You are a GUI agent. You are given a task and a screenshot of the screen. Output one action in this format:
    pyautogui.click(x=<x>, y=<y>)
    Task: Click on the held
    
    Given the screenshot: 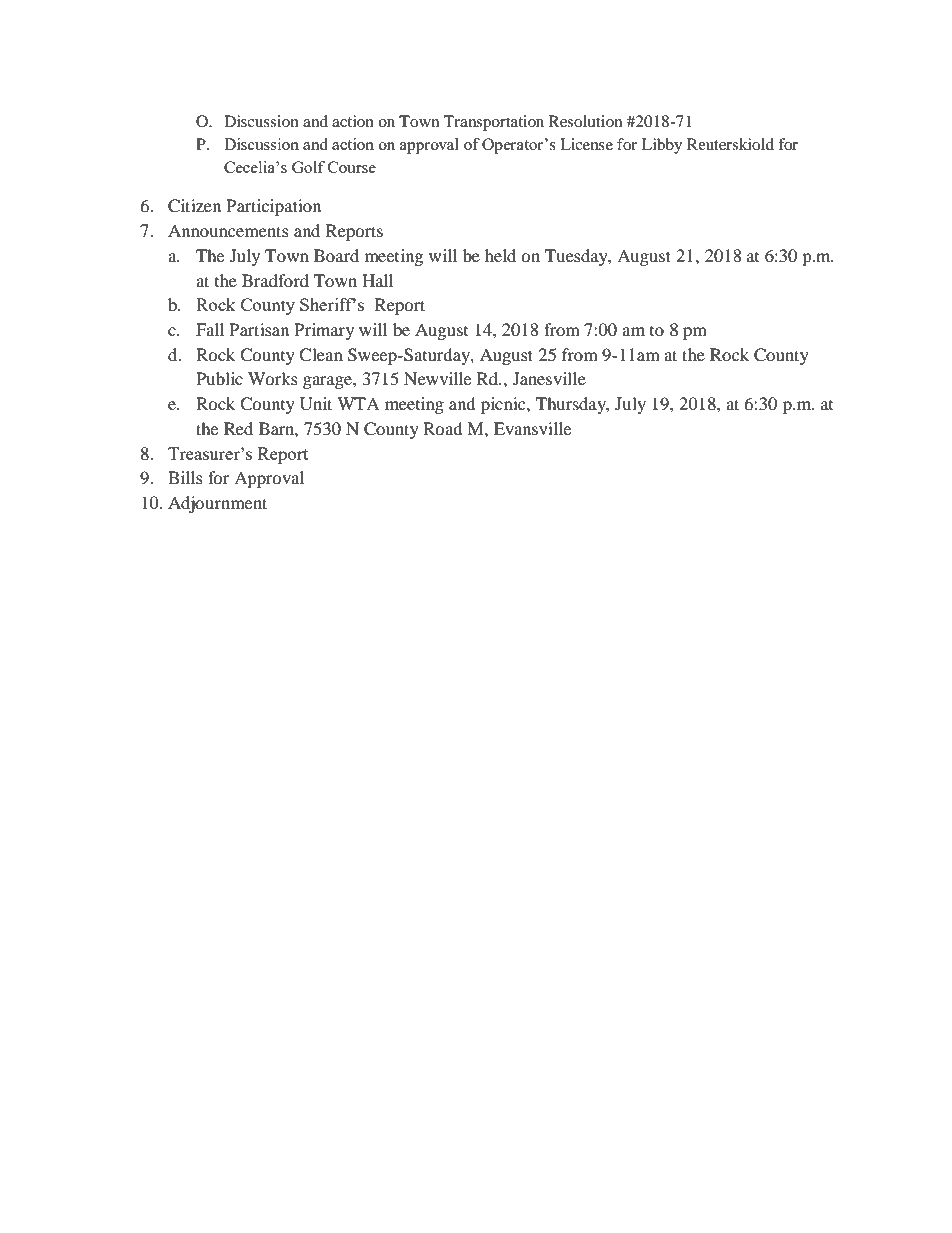 What is the action you would take?
    pyautogui.click(x=500, y=255)
